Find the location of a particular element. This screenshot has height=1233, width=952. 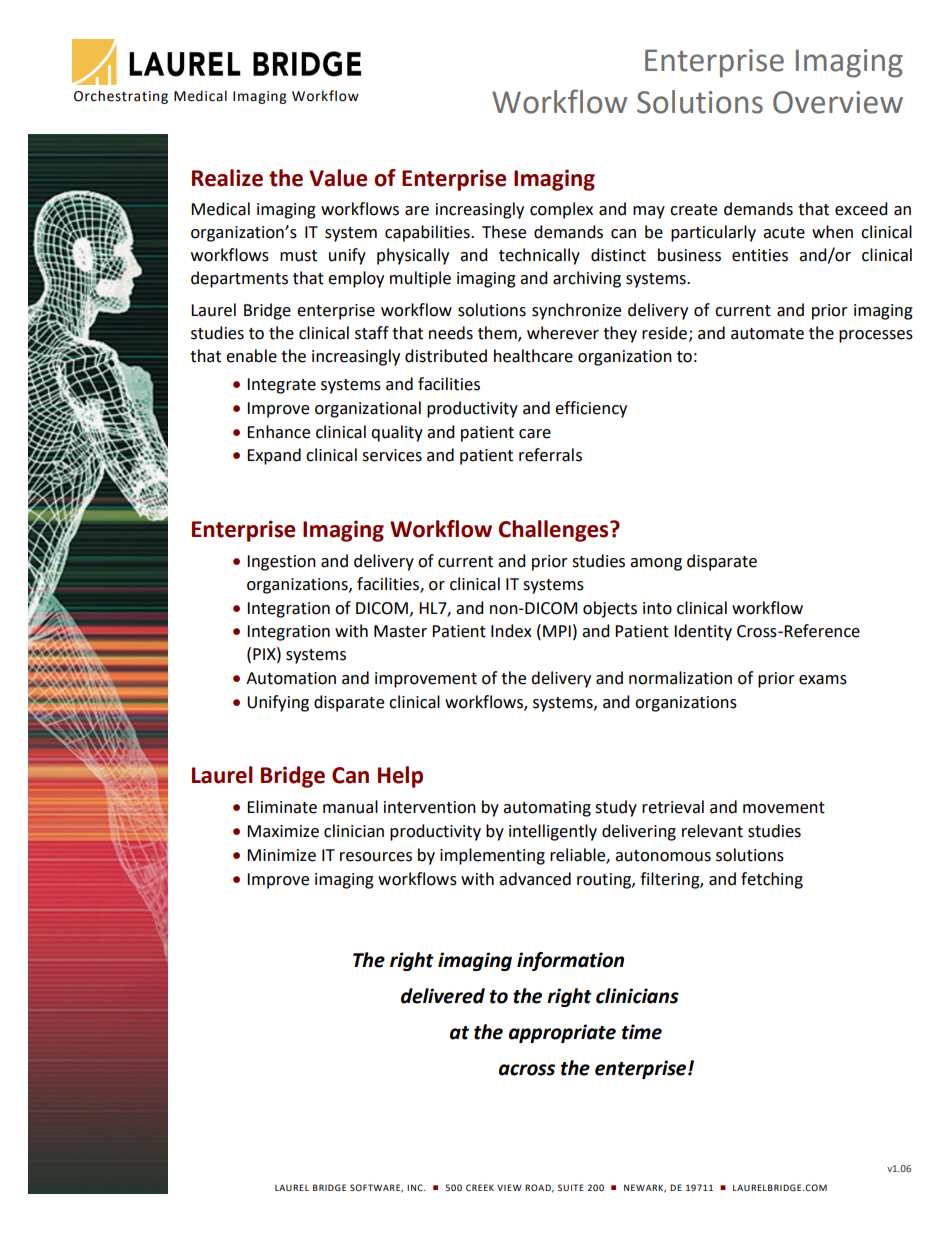

automating is located at coordinates (547, 809).
